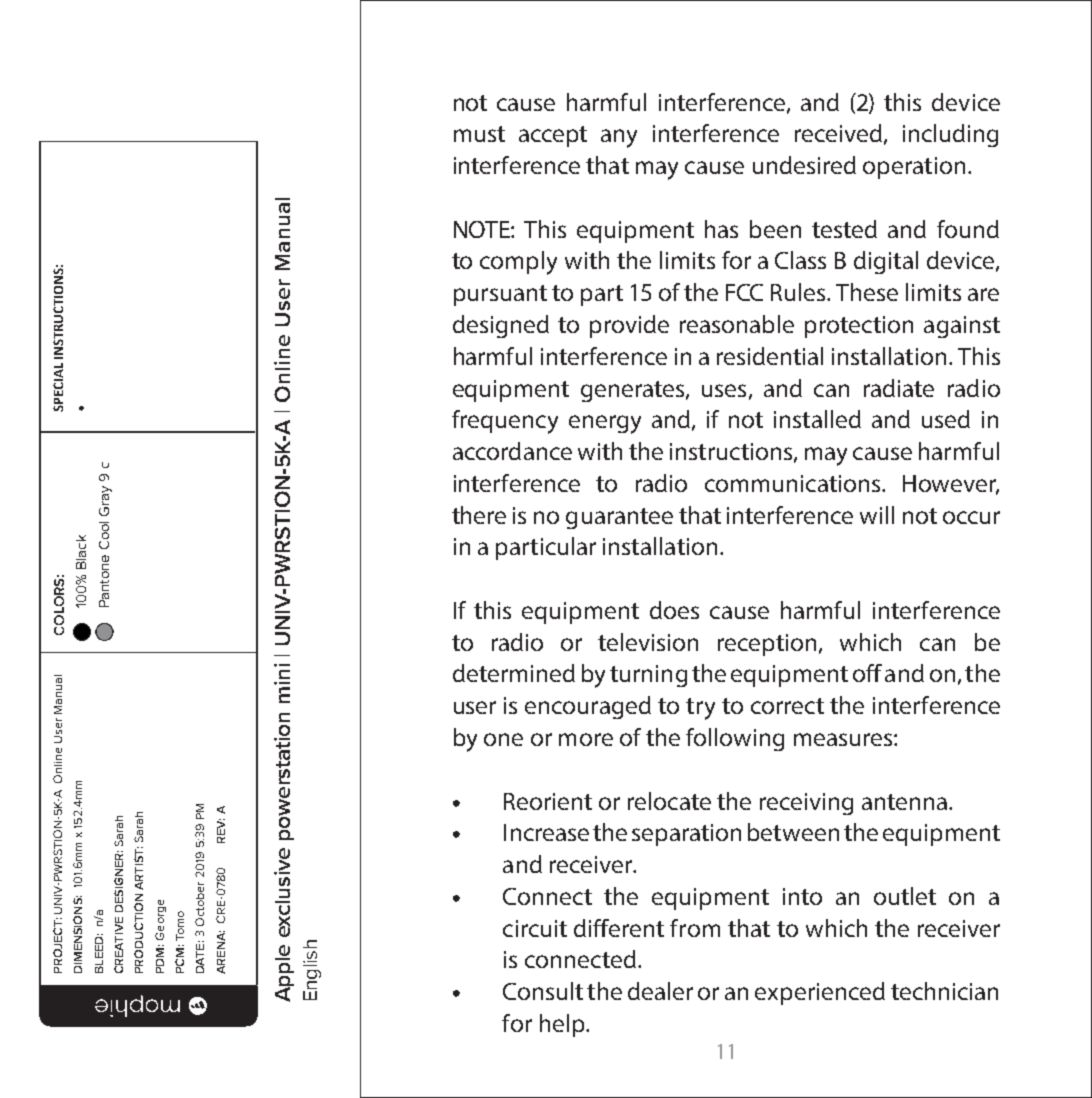 The height and width of the page is (1098, 1092). I want to click on Consult, so click(543, 991).
